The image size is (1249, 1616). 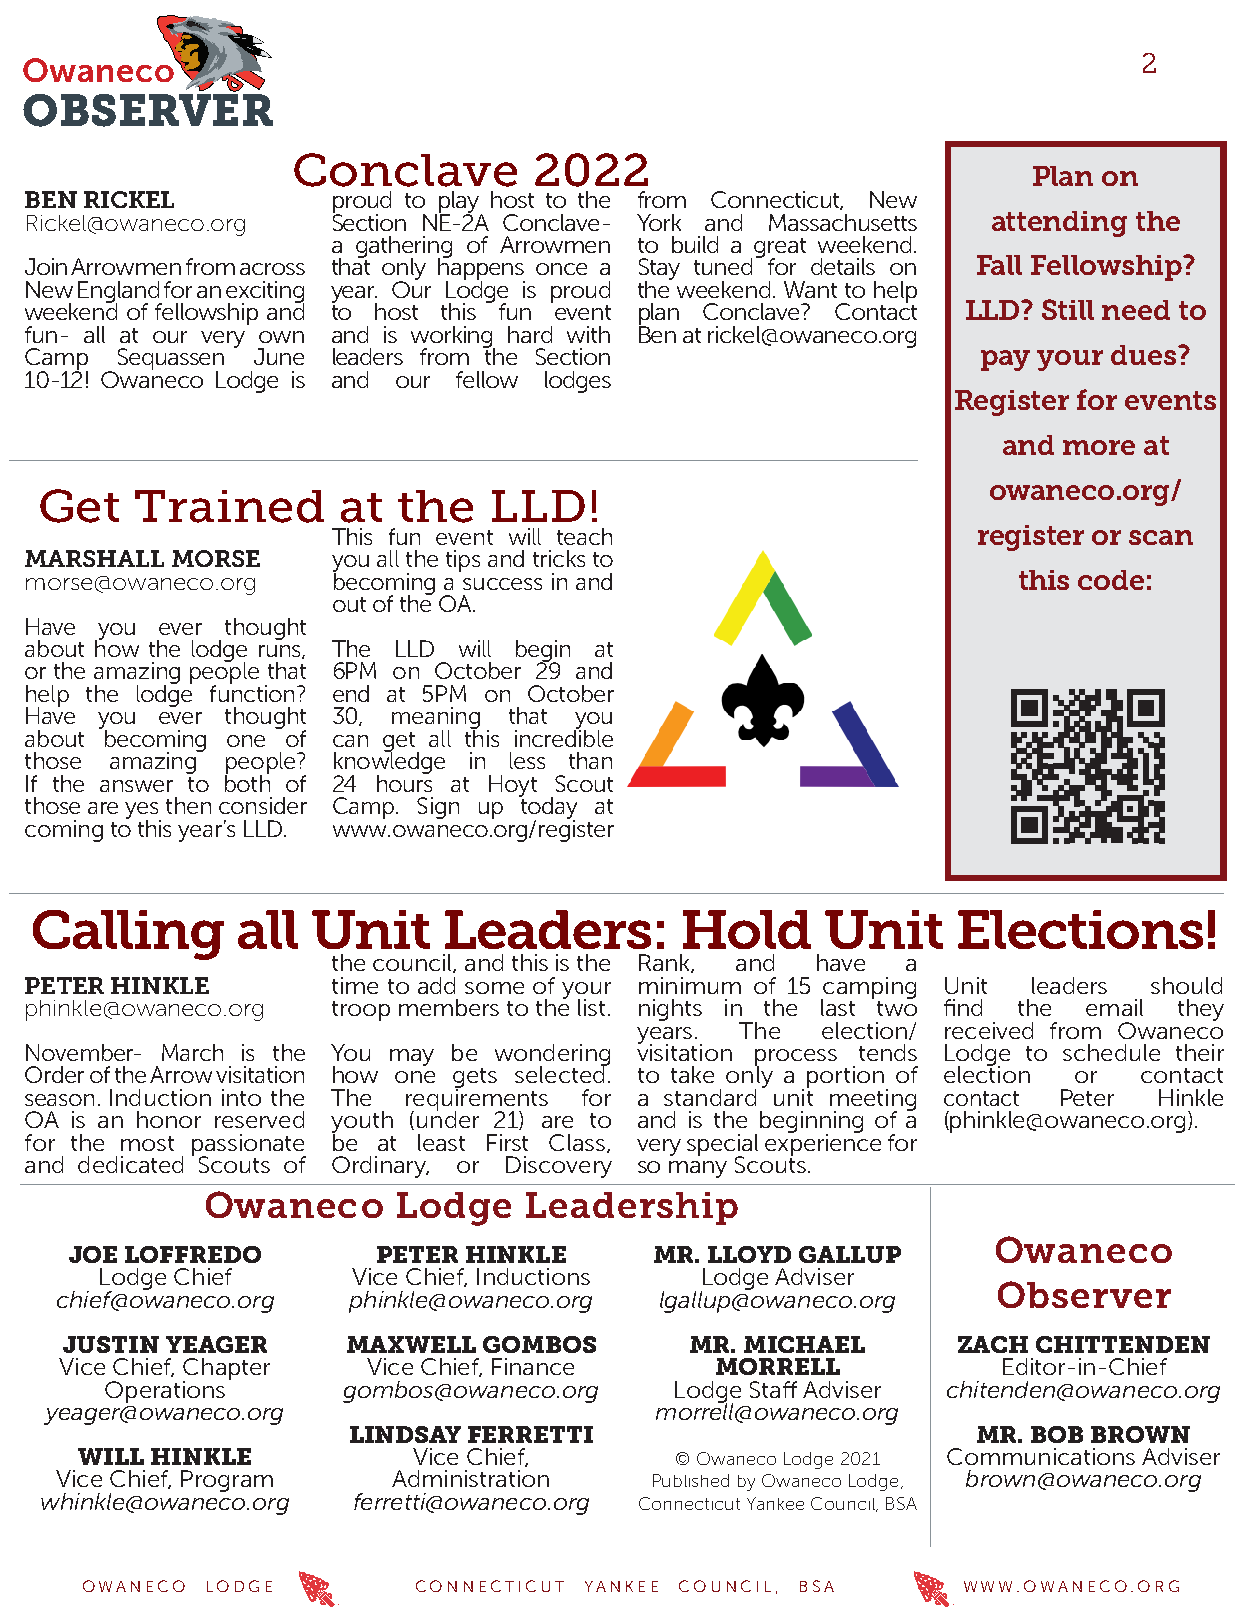 What do you see at coordinates (691, 1480) in the page?
I see `Published` at bounding box center [691, 1480].
